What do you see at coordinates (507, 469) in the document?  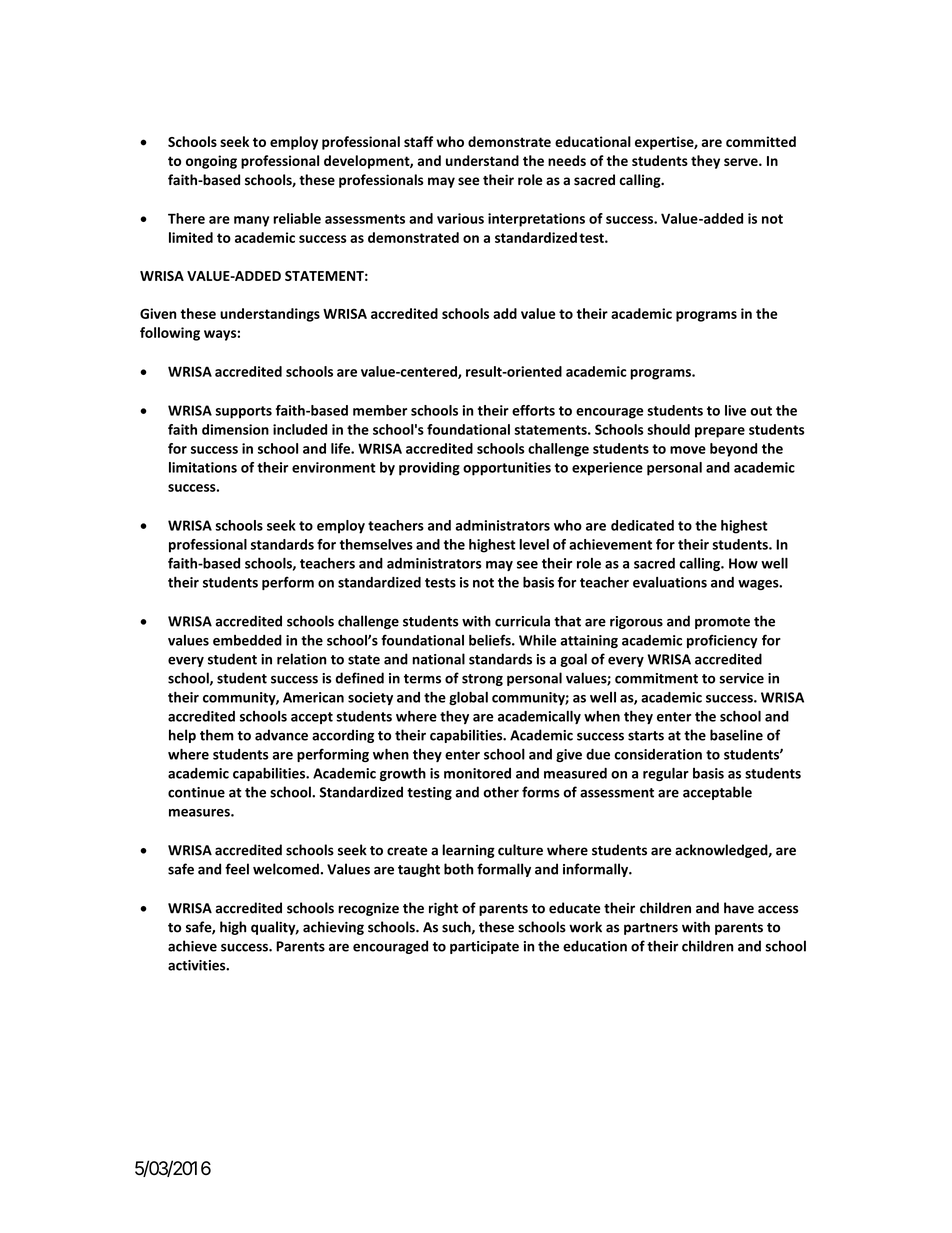 I see `opportunities` at bounding box center [507, 469].
